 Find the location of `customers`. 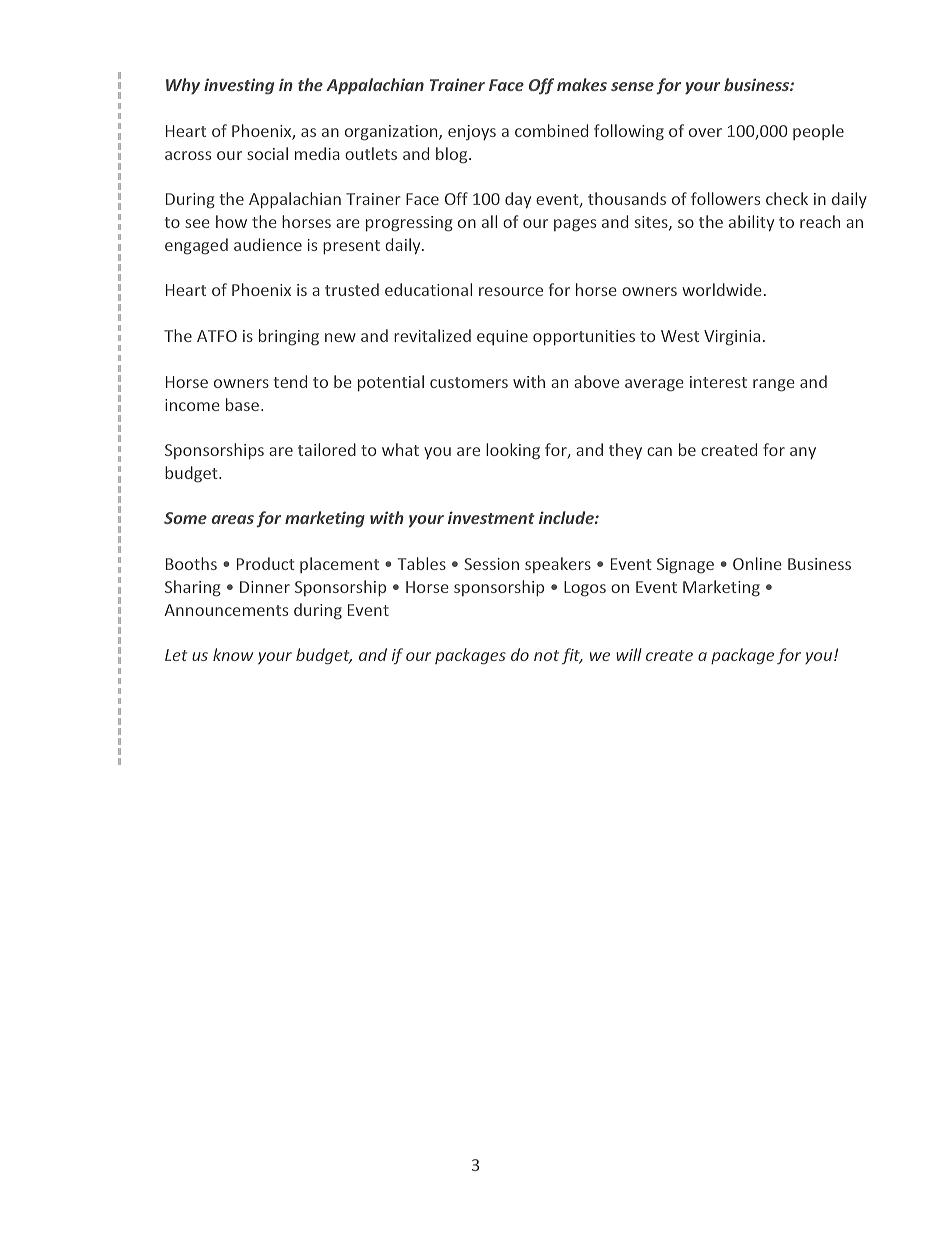

customers is located at coordinates (469, 382).
